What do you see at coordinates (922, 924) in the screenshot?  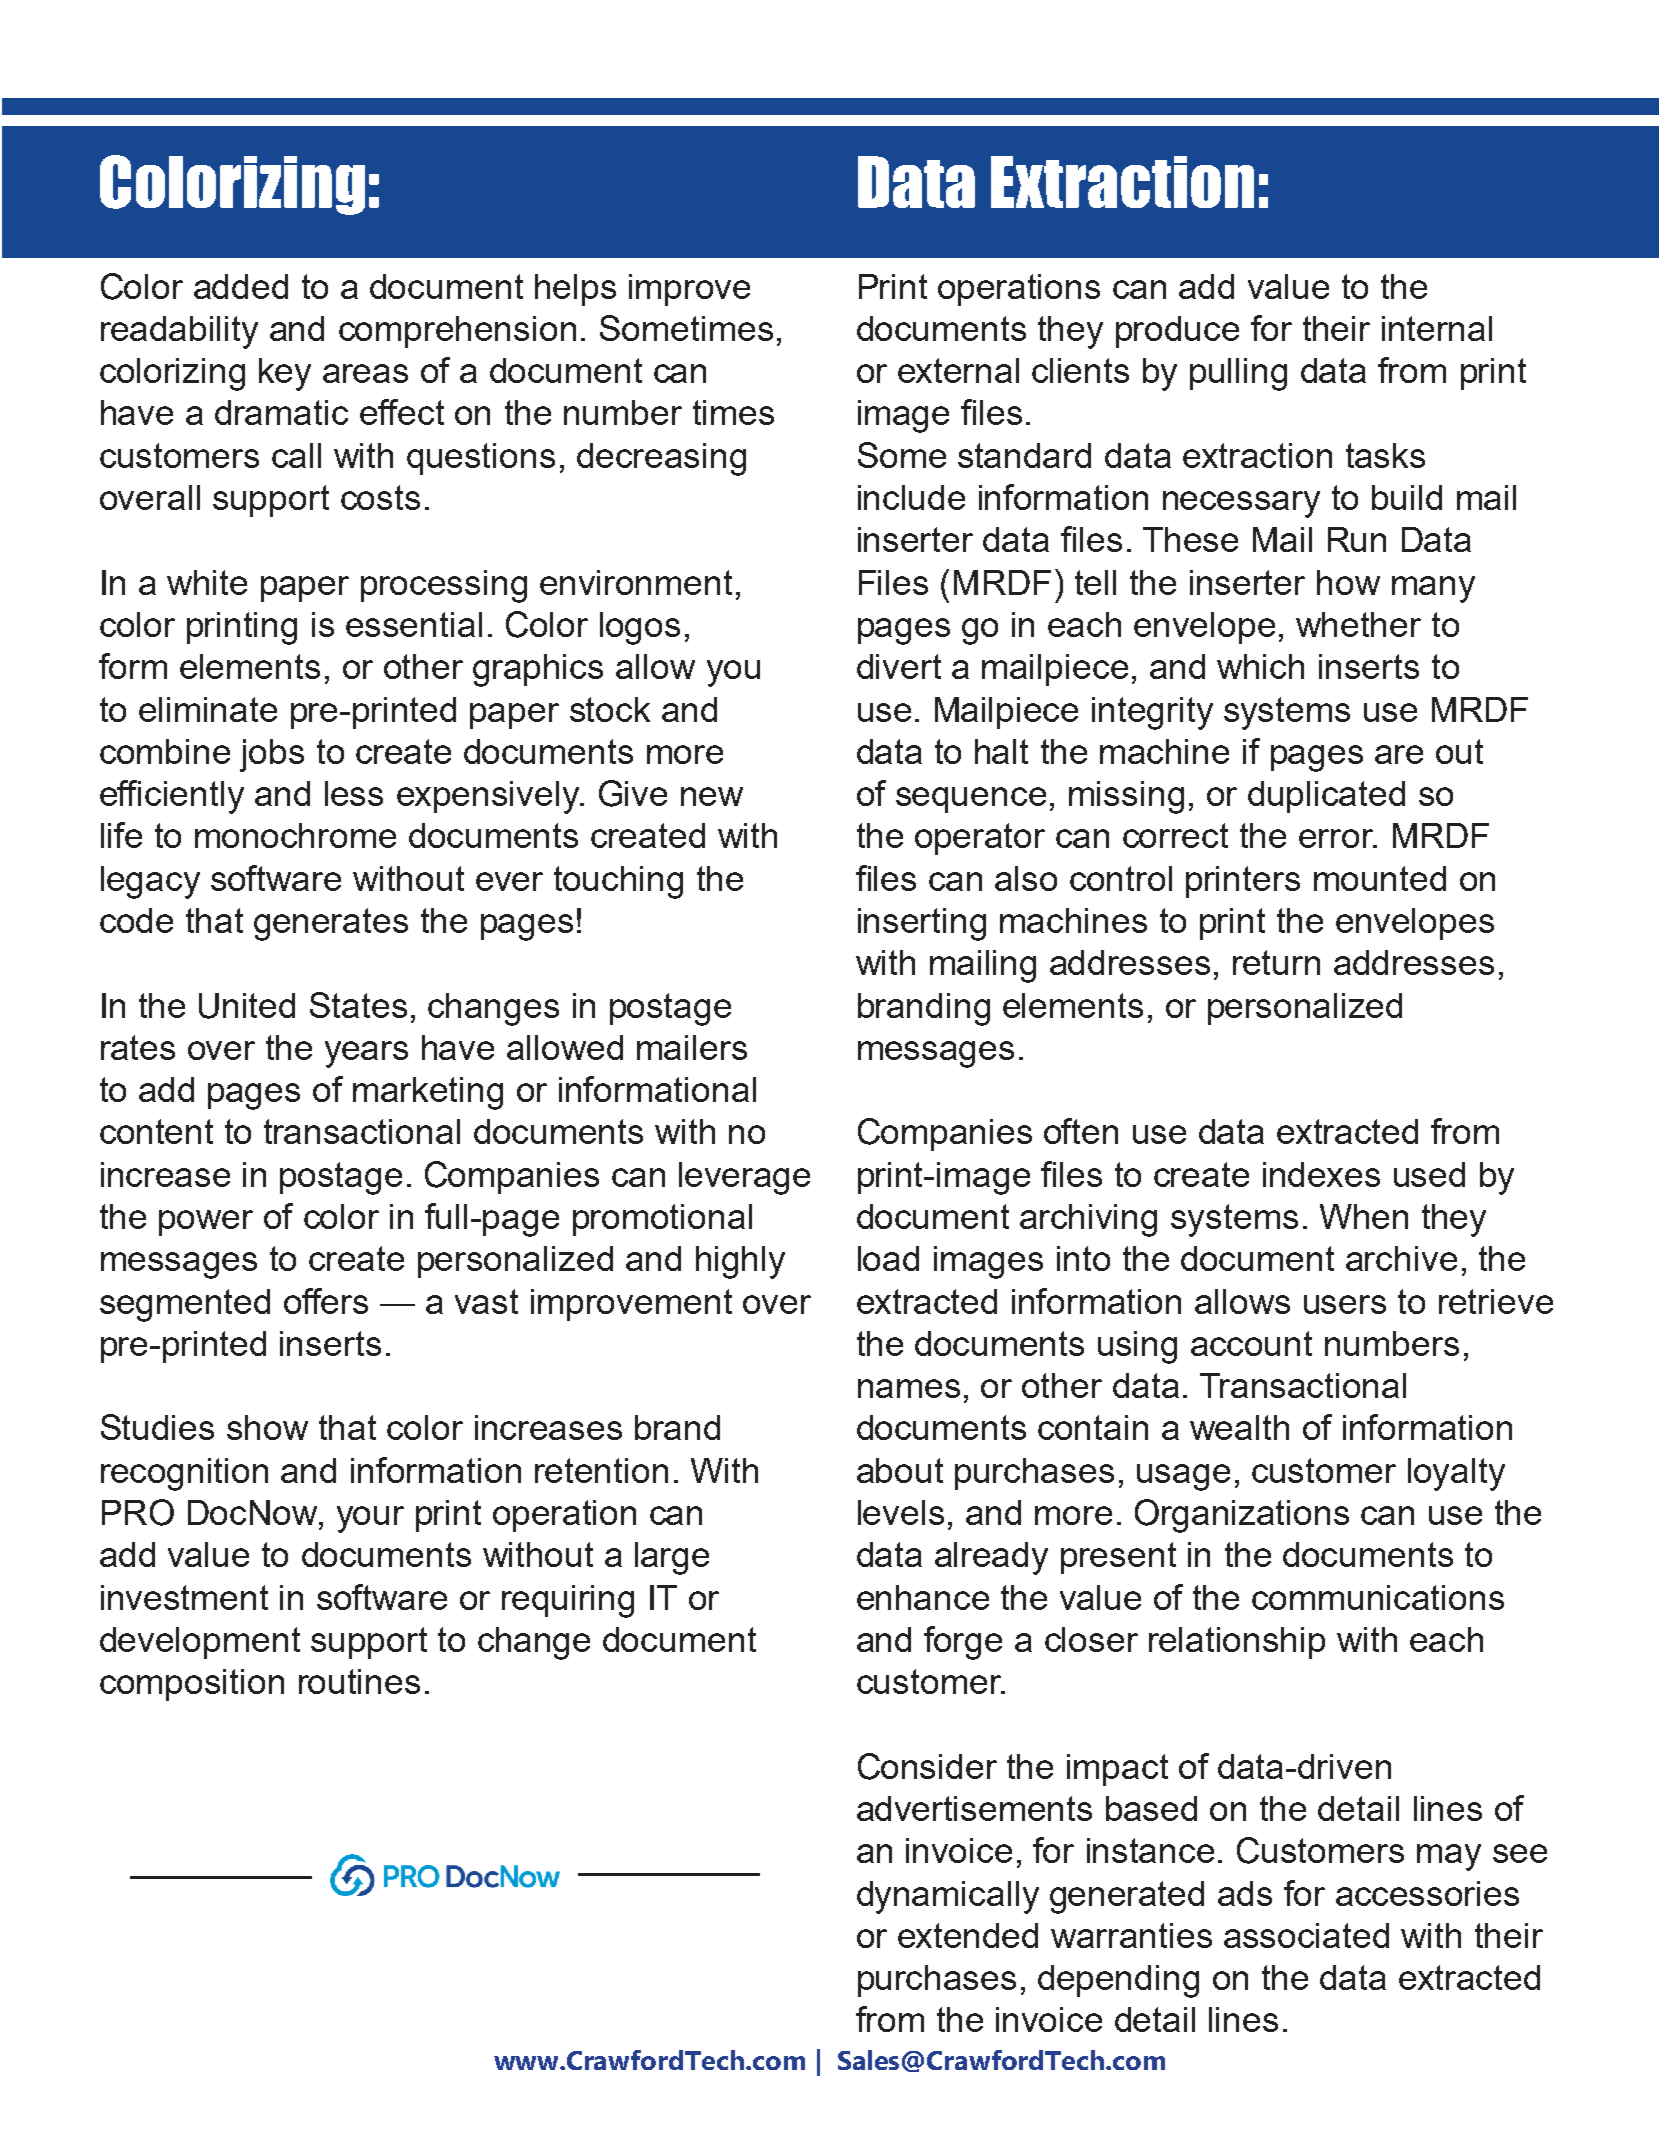 I see `inserting` at bounding box center [922, 924].
